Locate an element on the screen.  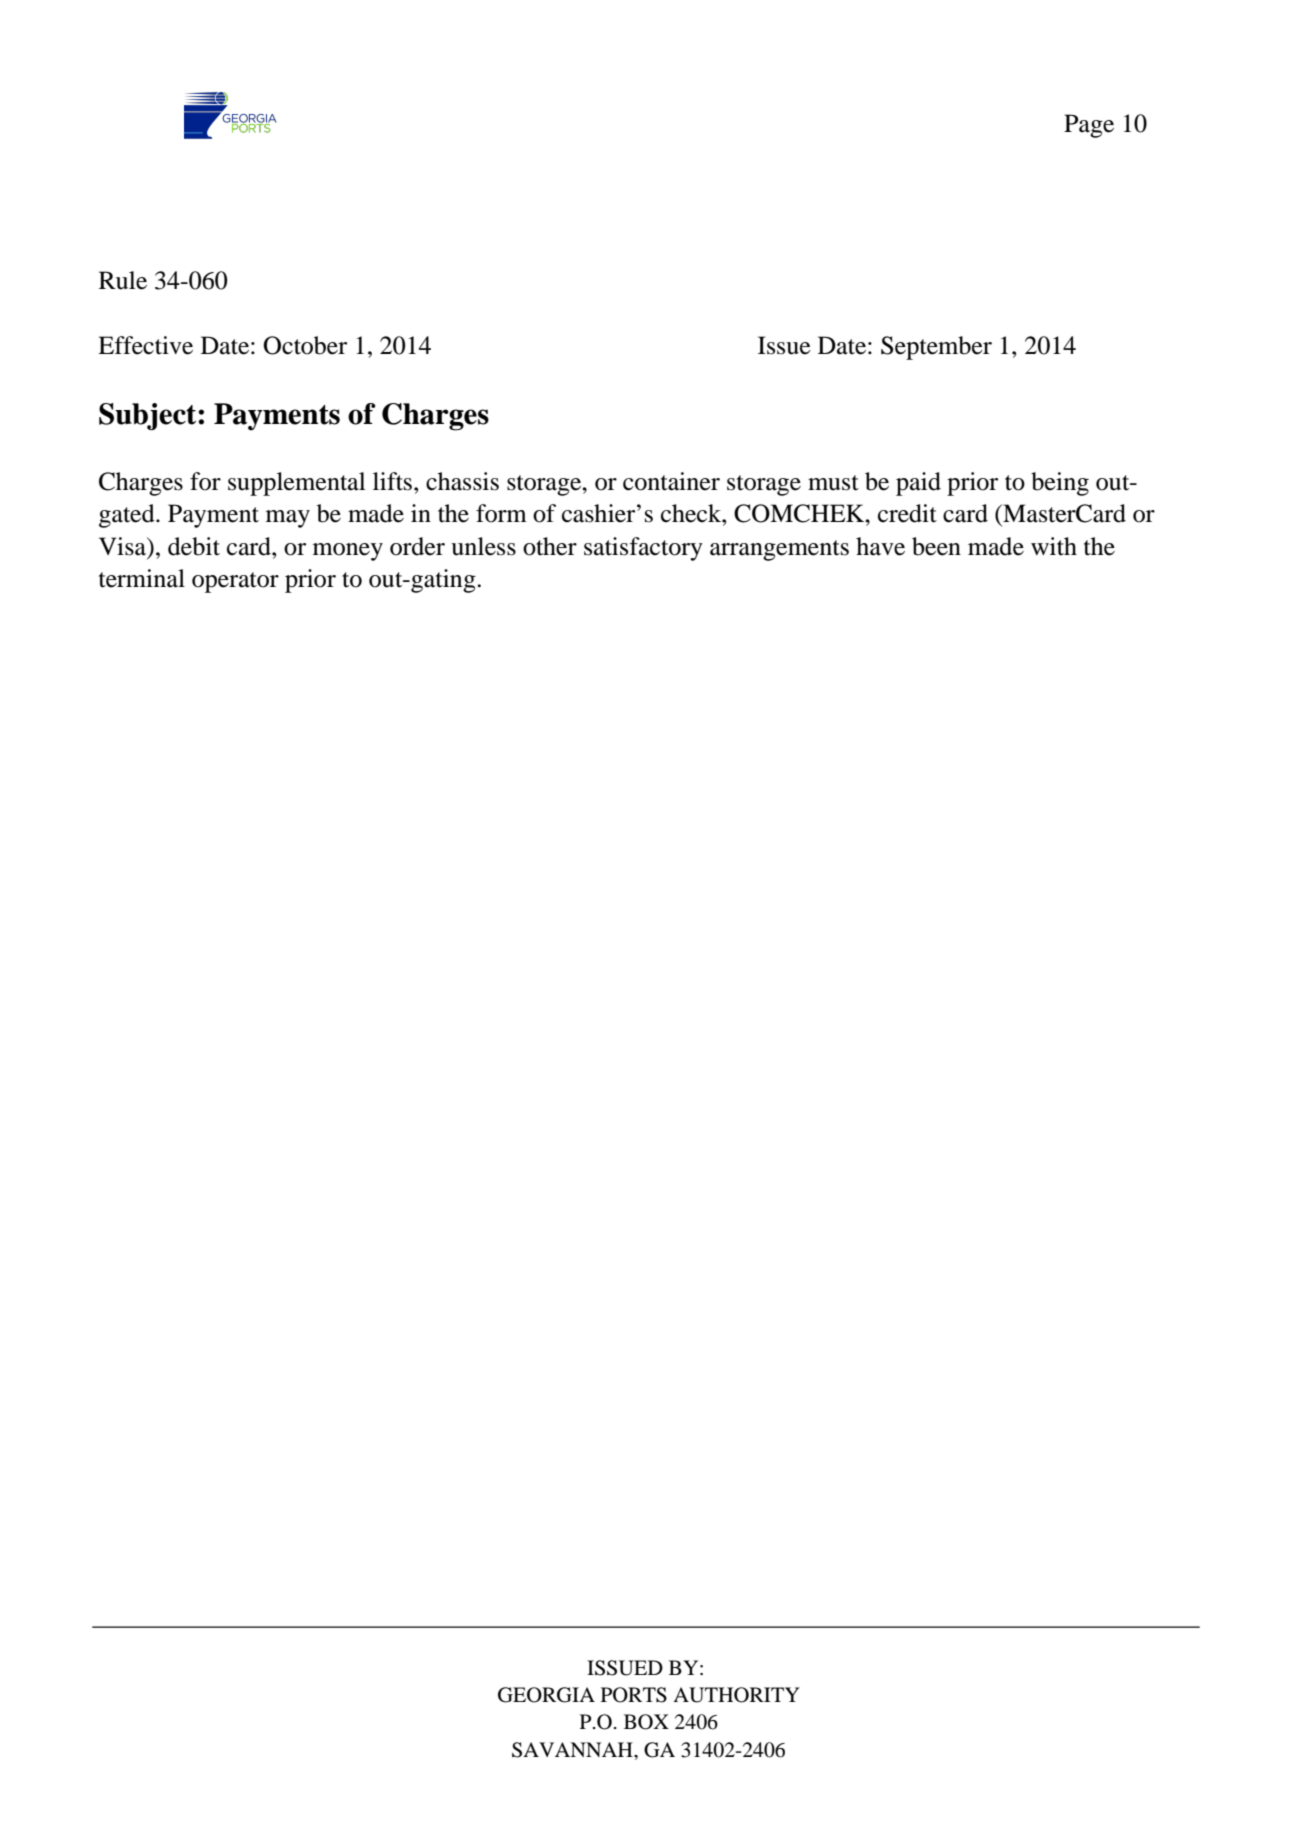
SAVANNAH is located at coordinates (573, 1750).
